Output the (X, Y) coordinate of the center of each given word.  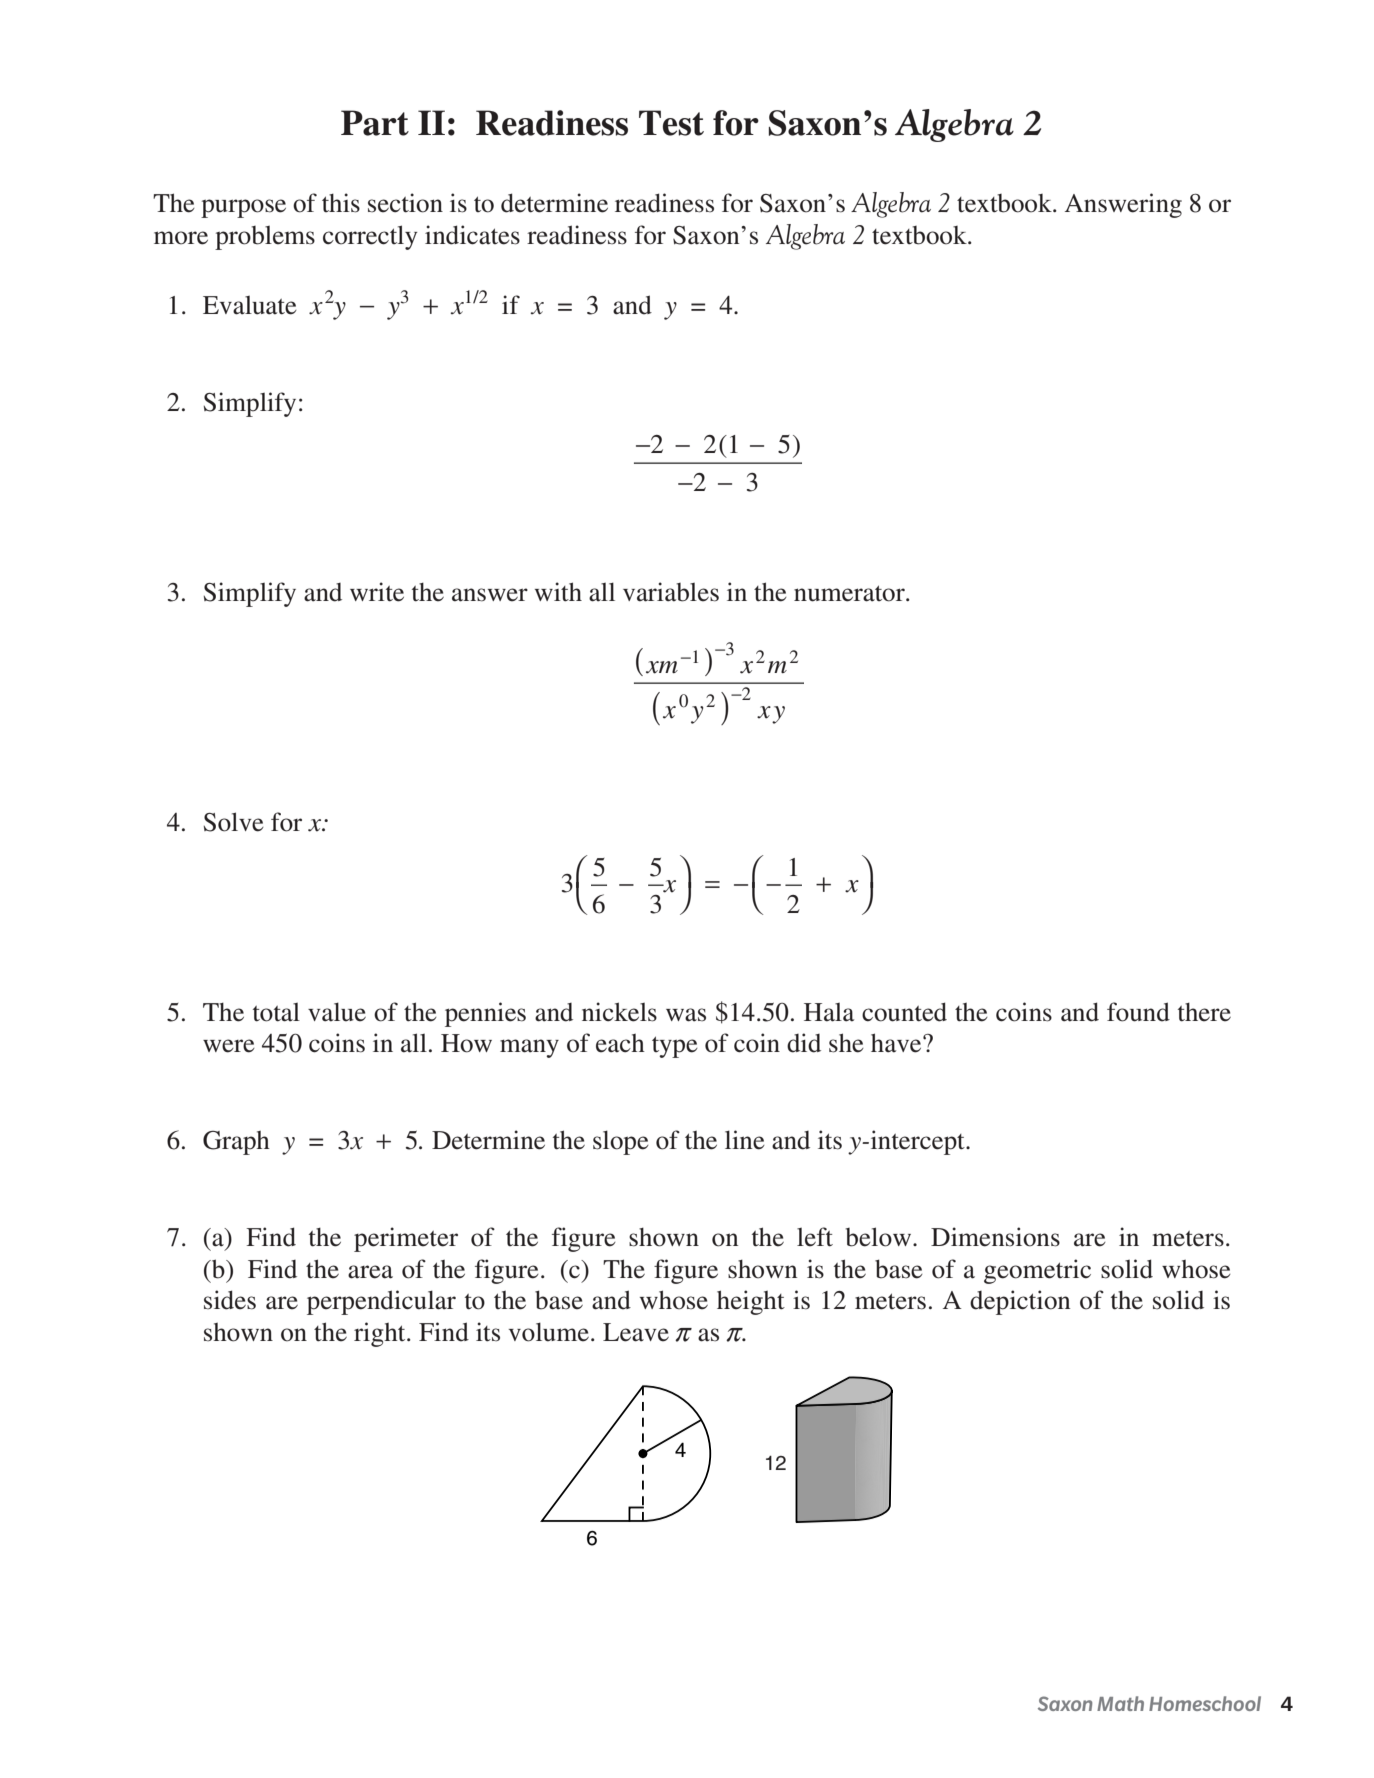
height (751, 1302)
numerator (850, 593)
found (1138, 1012)
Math (1120, 1703)
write (377, 592)
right (381, 1334)
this (341, 203)
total (276, 1012)
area (370, 1272)
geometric (1037, 1271)
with (558, 592)
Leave (636, 1332)
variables (671, 592)
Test (671, 123)
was (686, 1015)
